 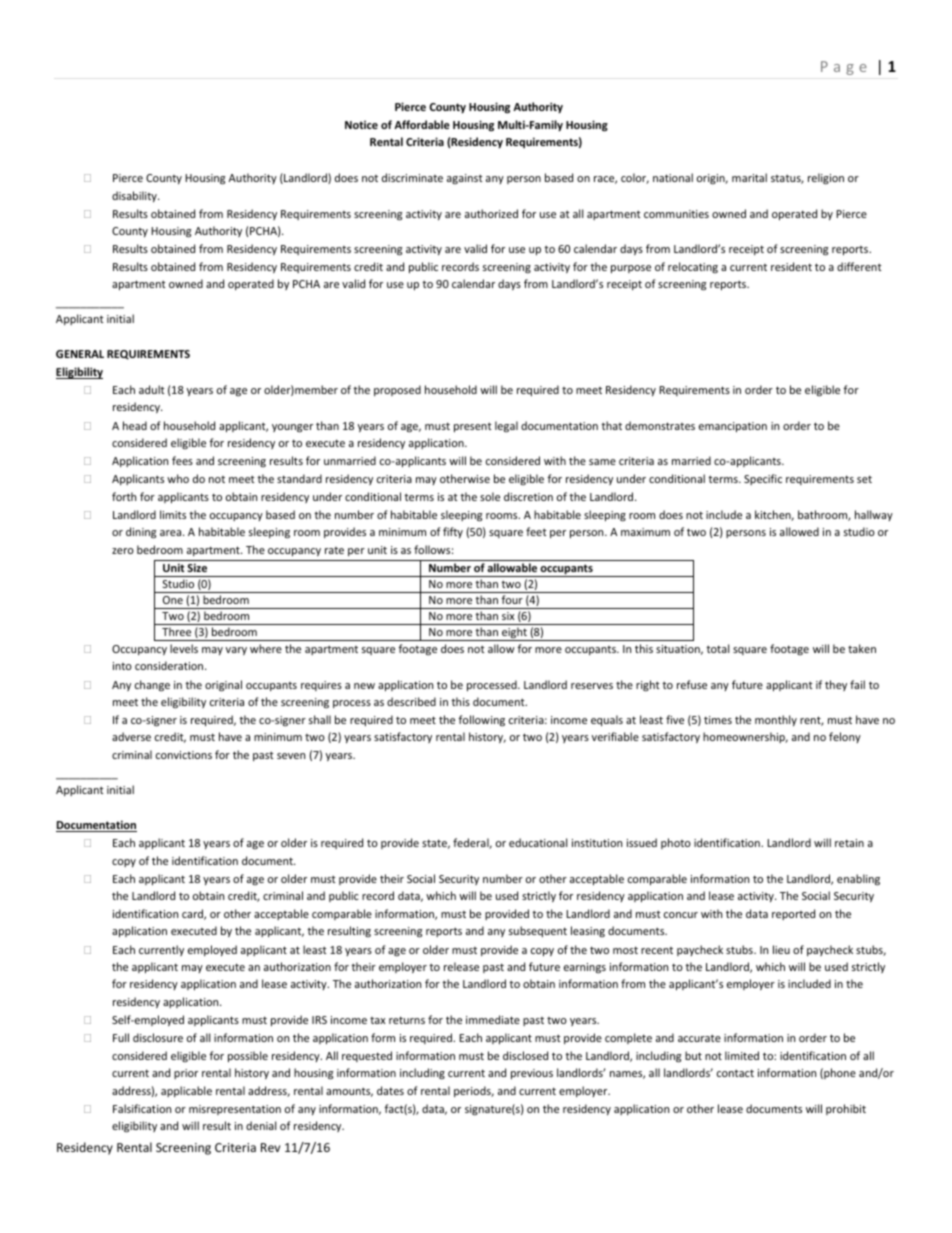 What do you see at coordinates (135, 196) in the screenshot?
I see `disability` at bounding box center [135, 196].
